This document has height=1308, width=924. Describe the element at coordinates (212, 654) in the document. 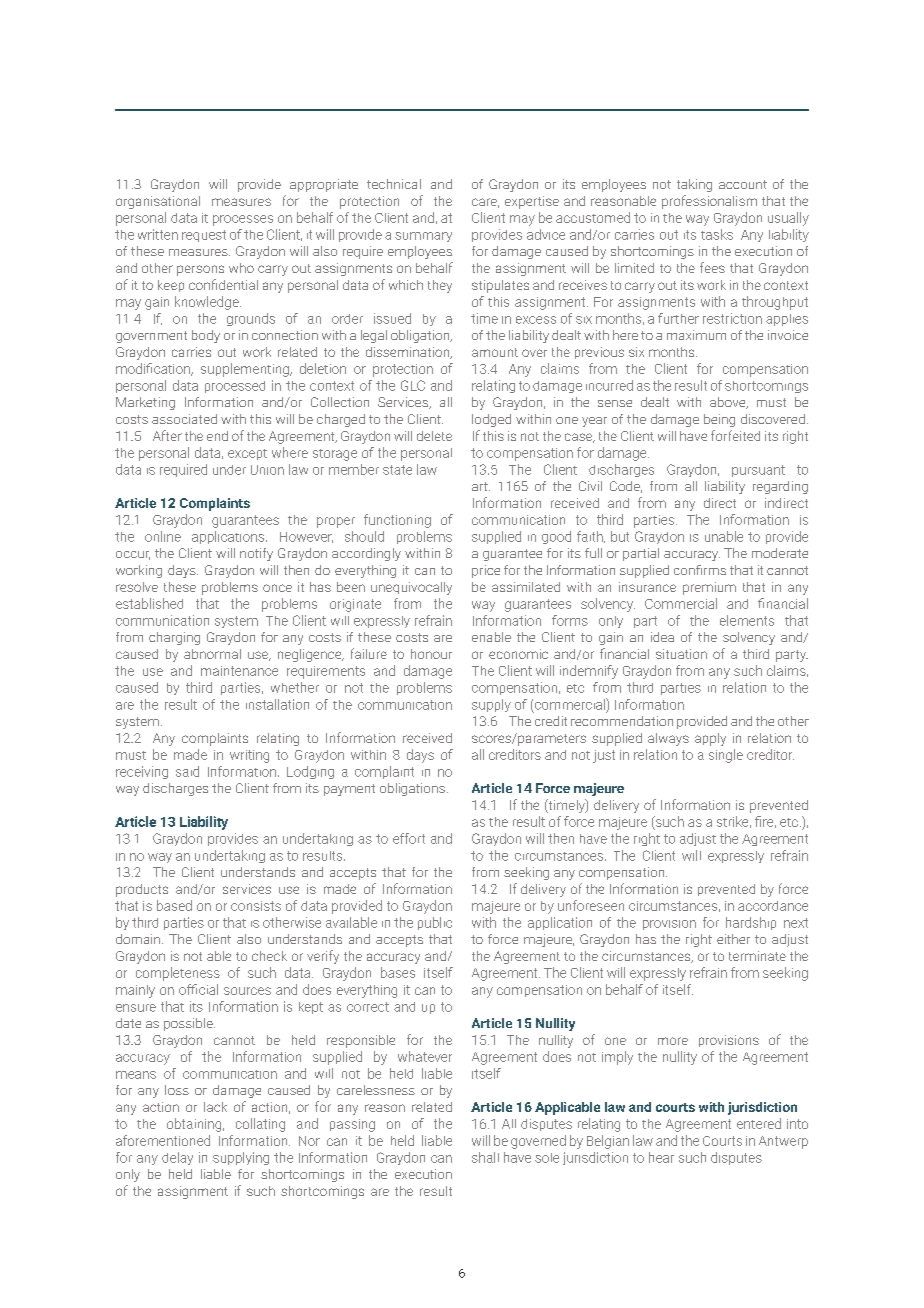

I see `abnormal` at that location.
